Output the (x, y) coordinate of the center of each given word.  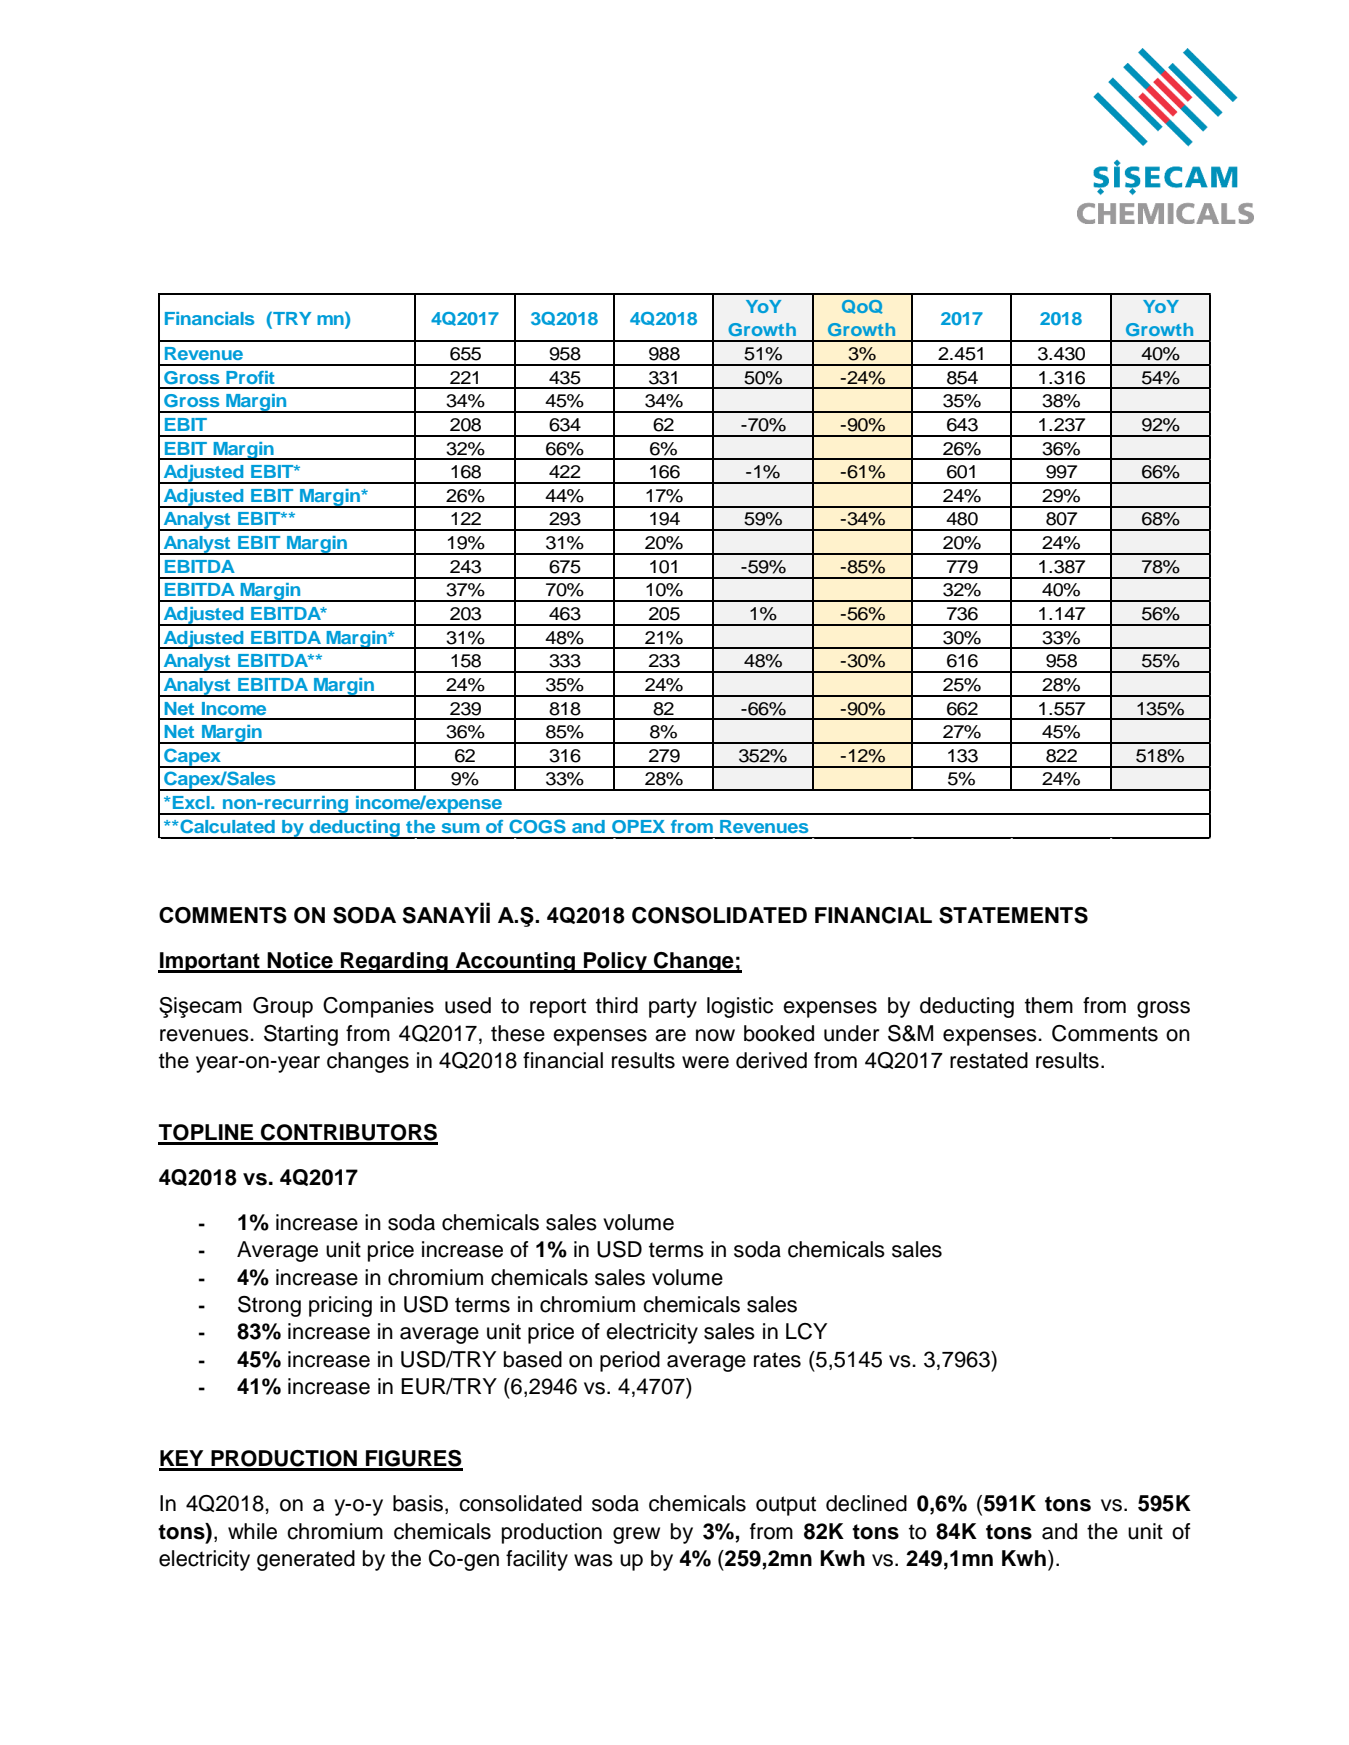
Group (283, 1007)
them (1049, 1005)
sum (461, 828)
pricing (340, 1306)
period (630, 1361)
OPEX (638, 826)
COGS (537, 826)
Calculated (226, 826)
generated (306, 1560)
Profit (250, 377)
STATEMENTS (1013, 915)
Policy (616, 962)
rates (777, 1360)
